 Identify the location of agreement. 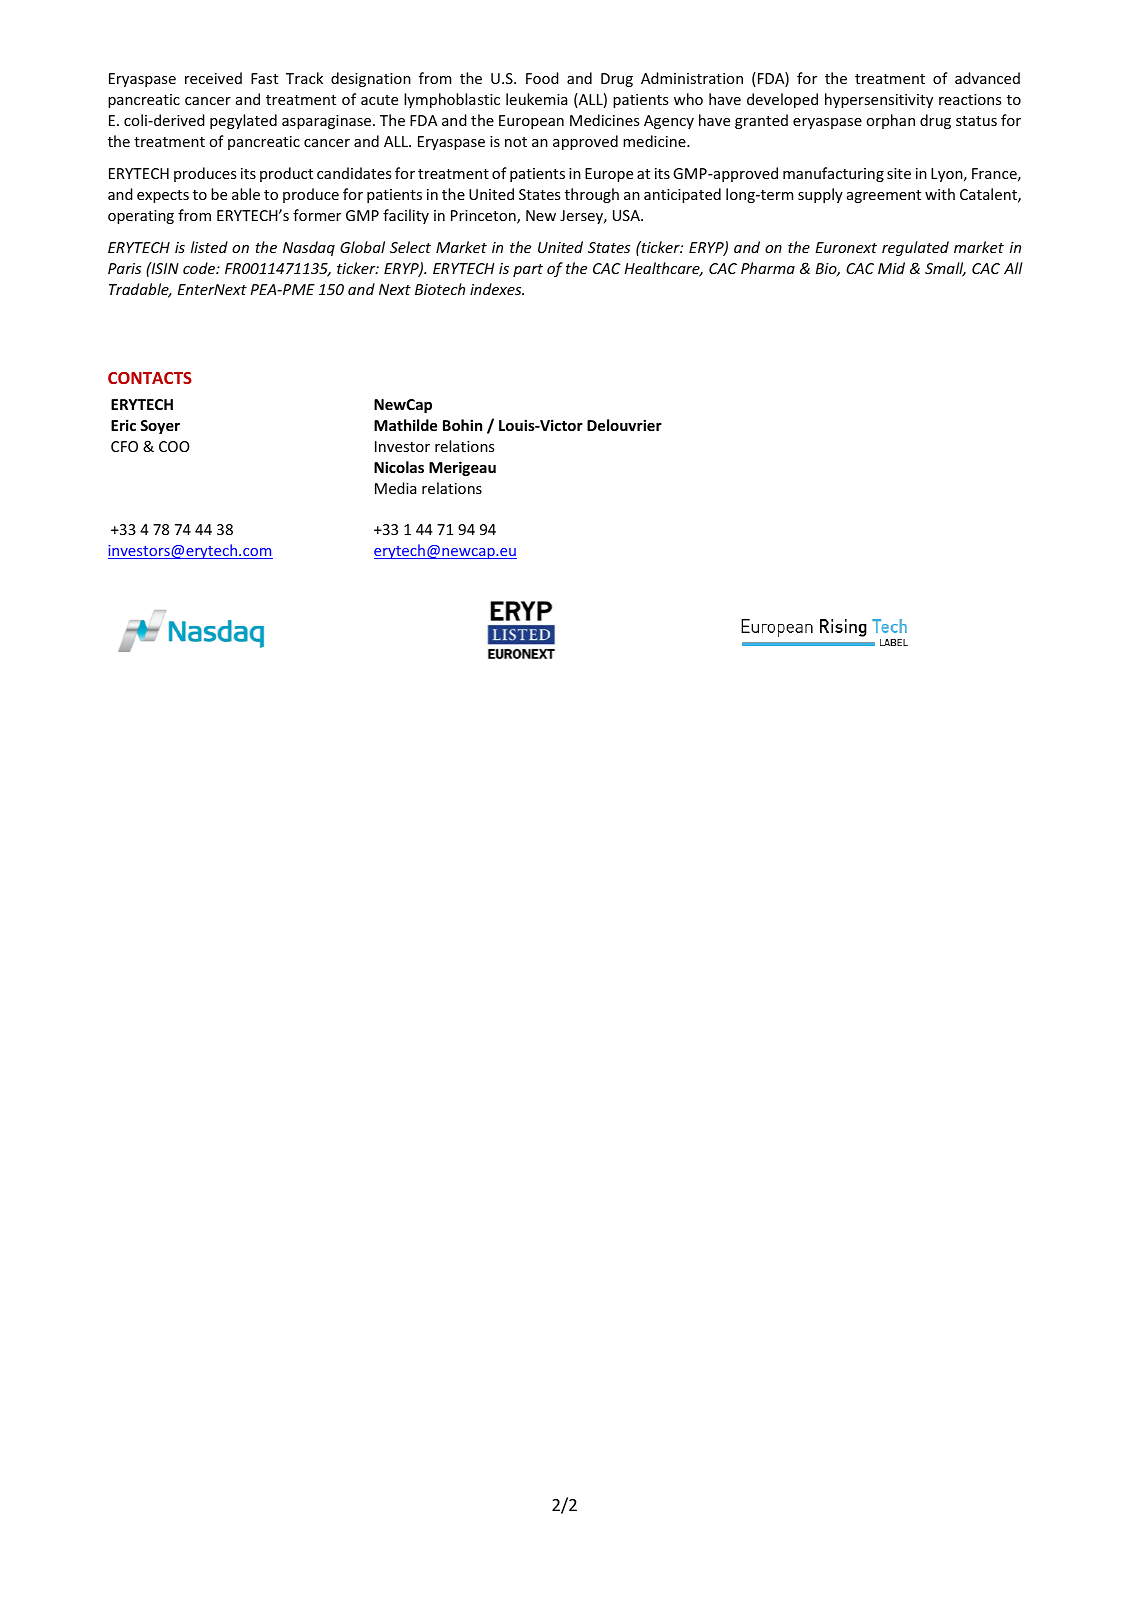
(884, 196).
